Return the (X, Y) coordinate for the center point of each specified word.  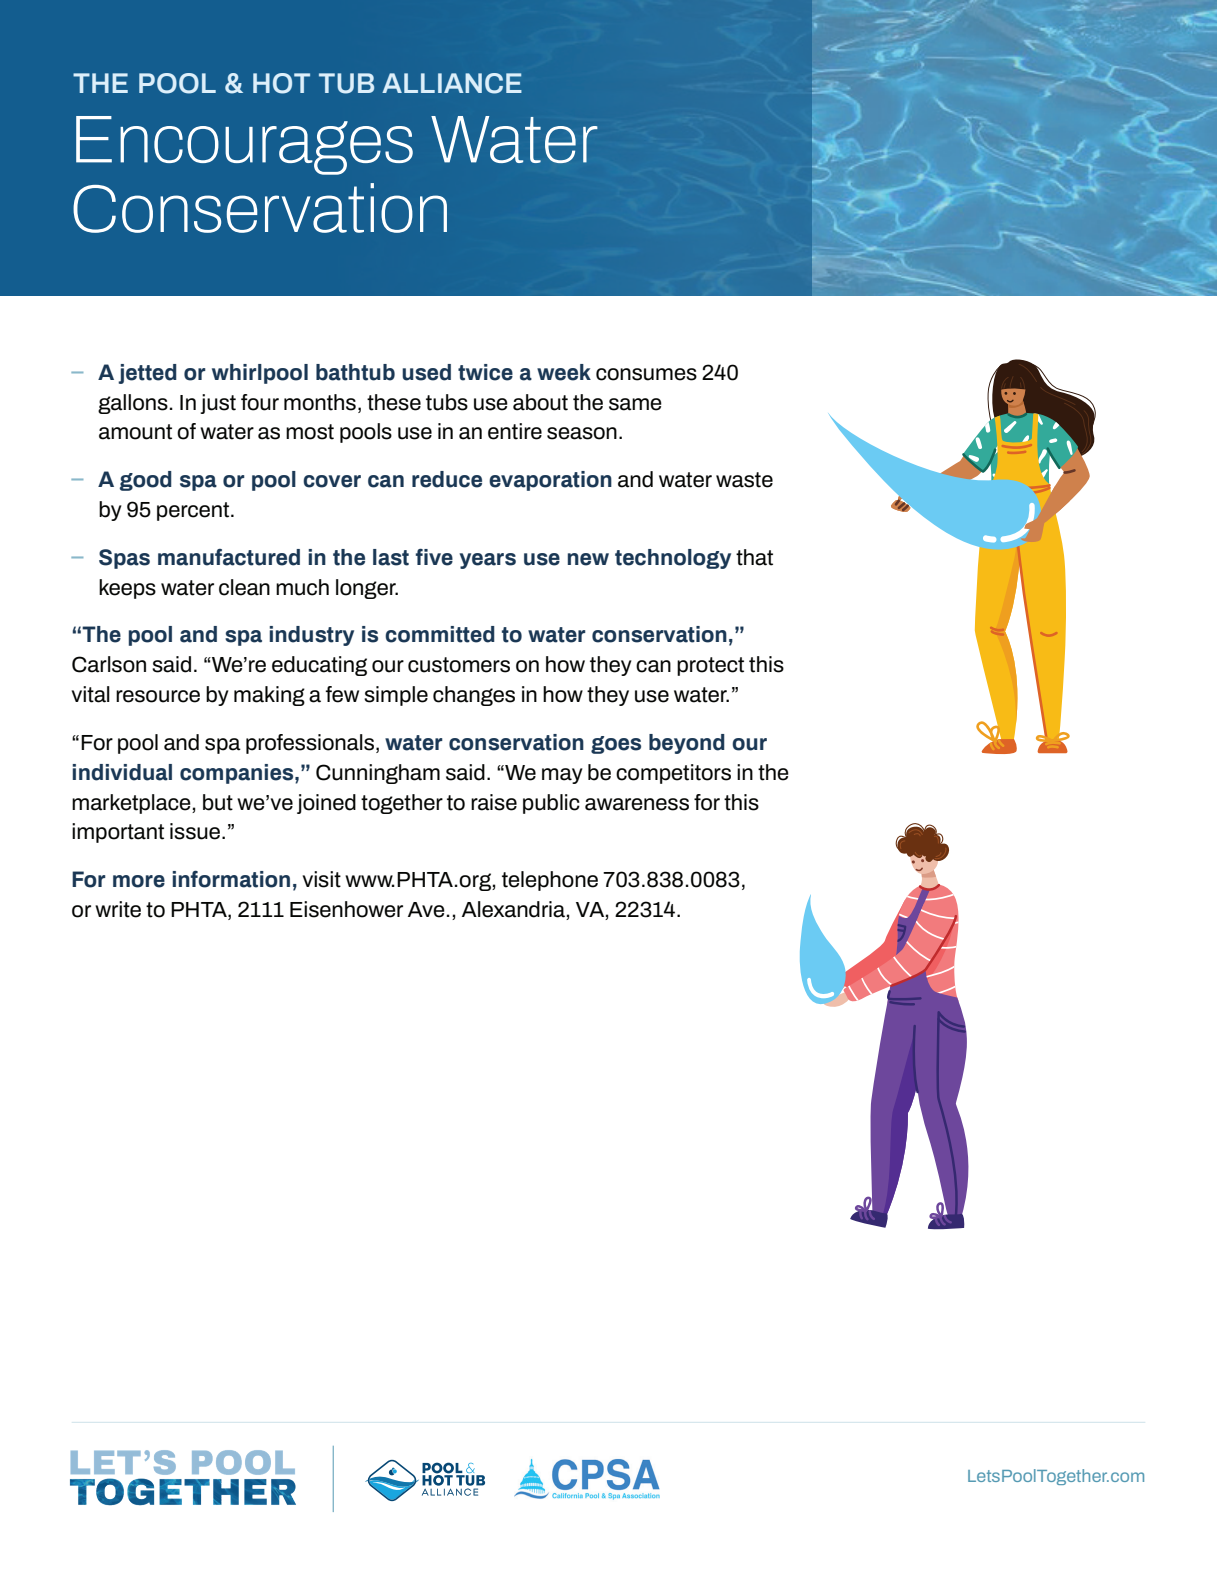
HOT (281, 83)
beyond (687, 744)
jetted (147, 374)
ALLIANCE (452, 83)
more (139, 881)
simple (396, 696)
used (426, 372)
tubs (447, 402)
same (635, 404)
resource (158, 696)
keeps (127, 589)
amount (135, 432)
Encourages (244, 145)
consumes (646, 374)
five (434, 557)
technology (673, 559)
